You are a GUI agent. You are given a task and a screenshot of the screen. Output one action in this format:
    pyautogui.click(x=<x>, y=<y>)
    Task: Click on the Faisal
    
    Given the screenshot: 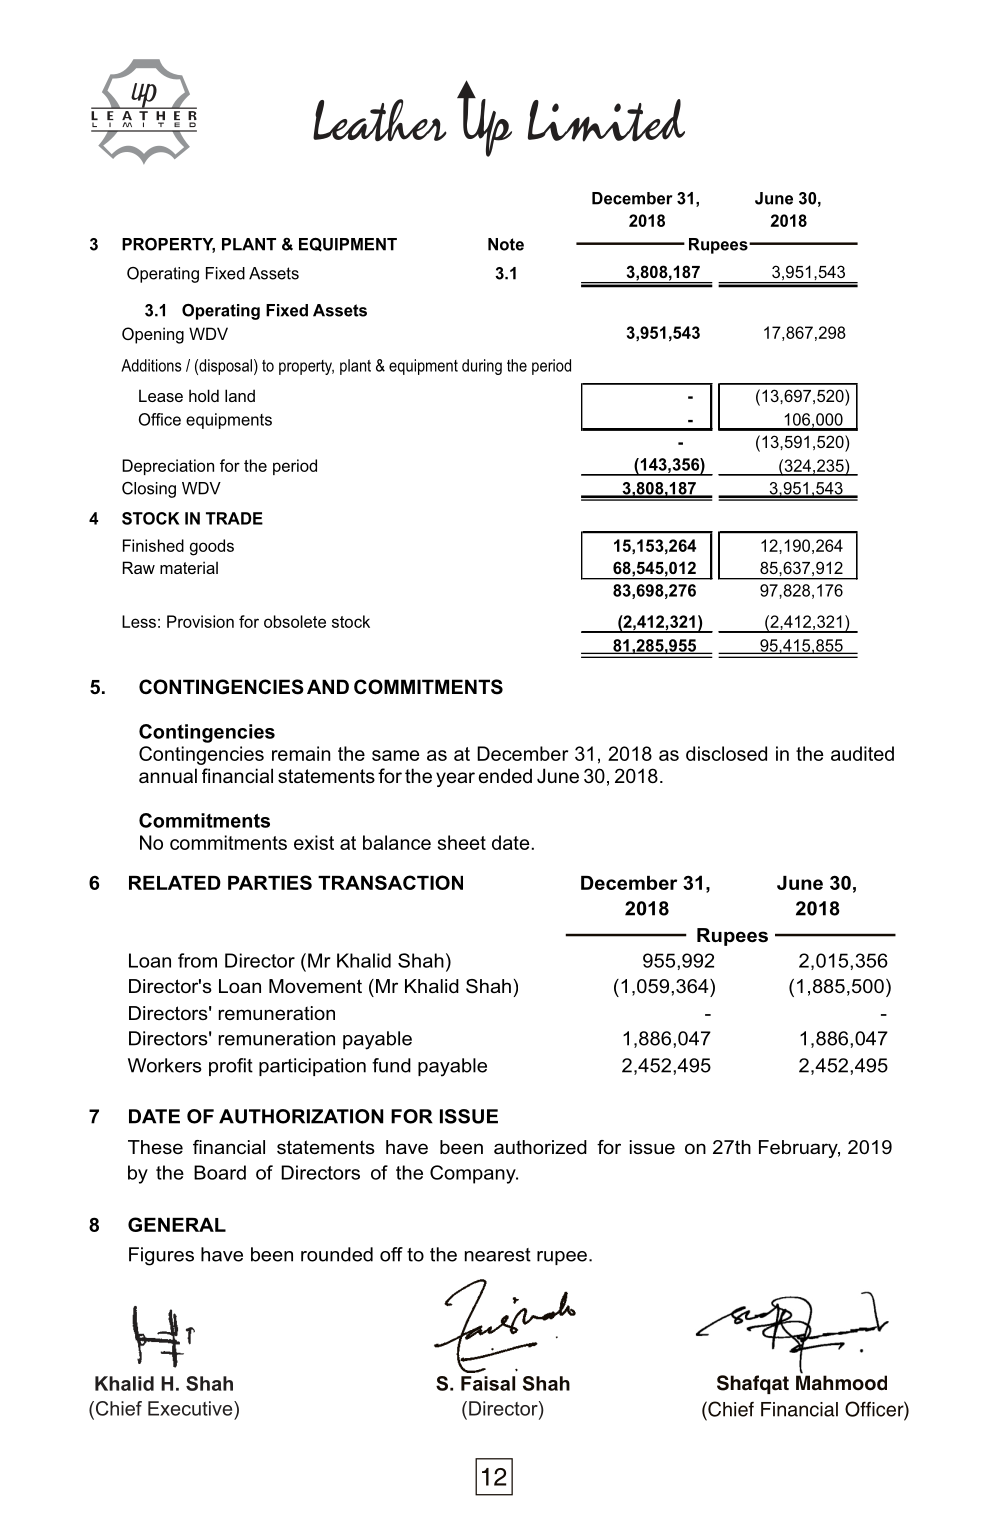 What is the action you would take?
    pyautogui.click(x=488, y=1383)
